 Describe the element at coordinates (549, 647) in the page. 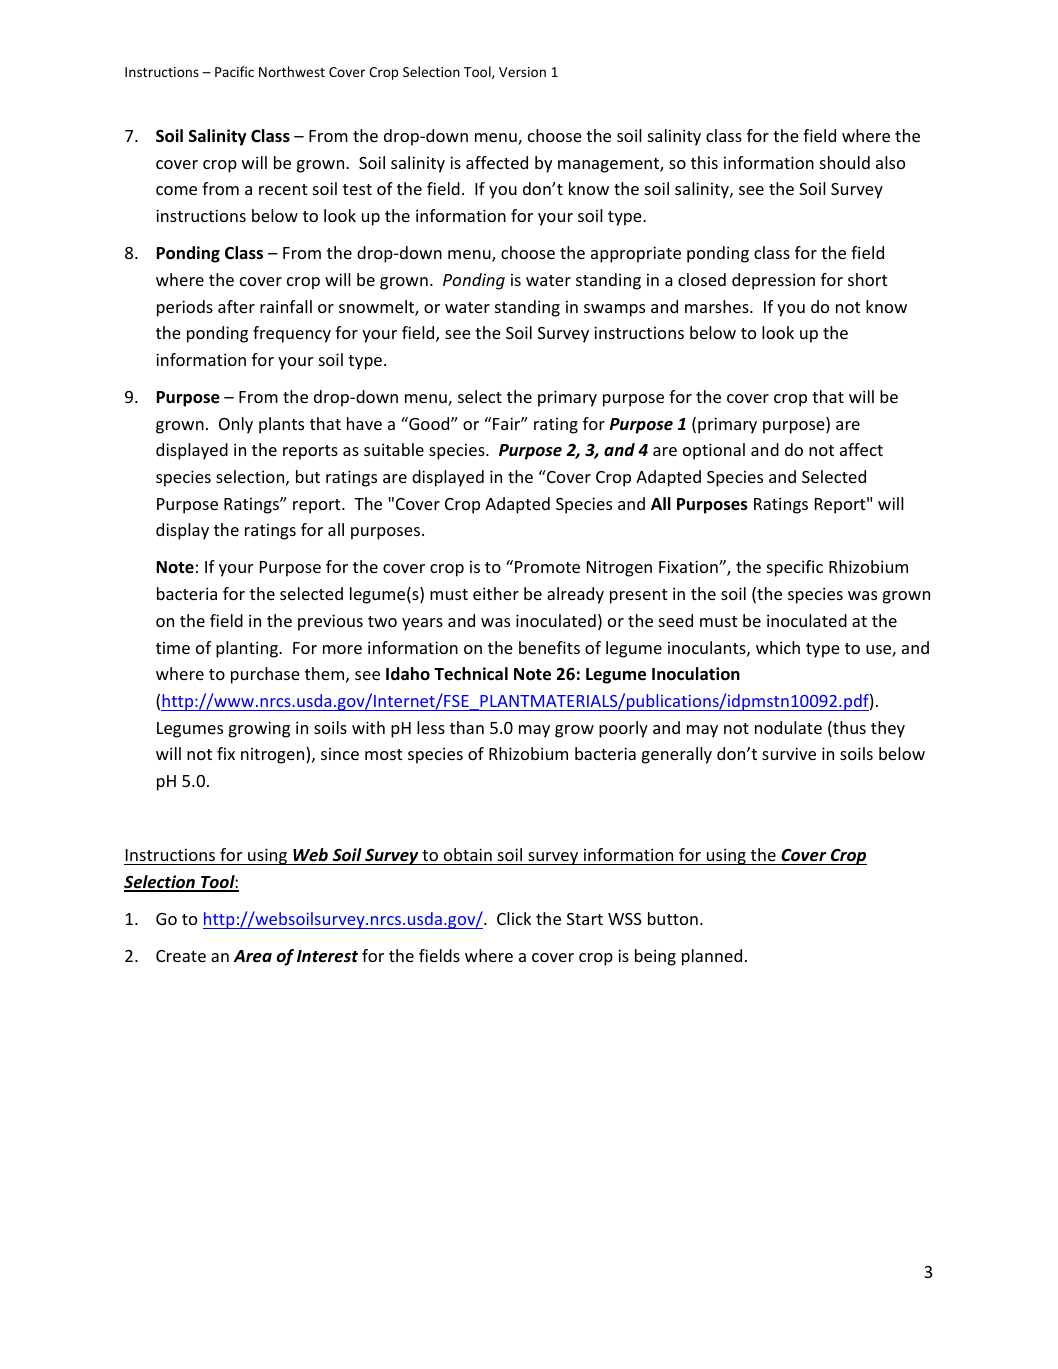

I see `benefits` at that location.
